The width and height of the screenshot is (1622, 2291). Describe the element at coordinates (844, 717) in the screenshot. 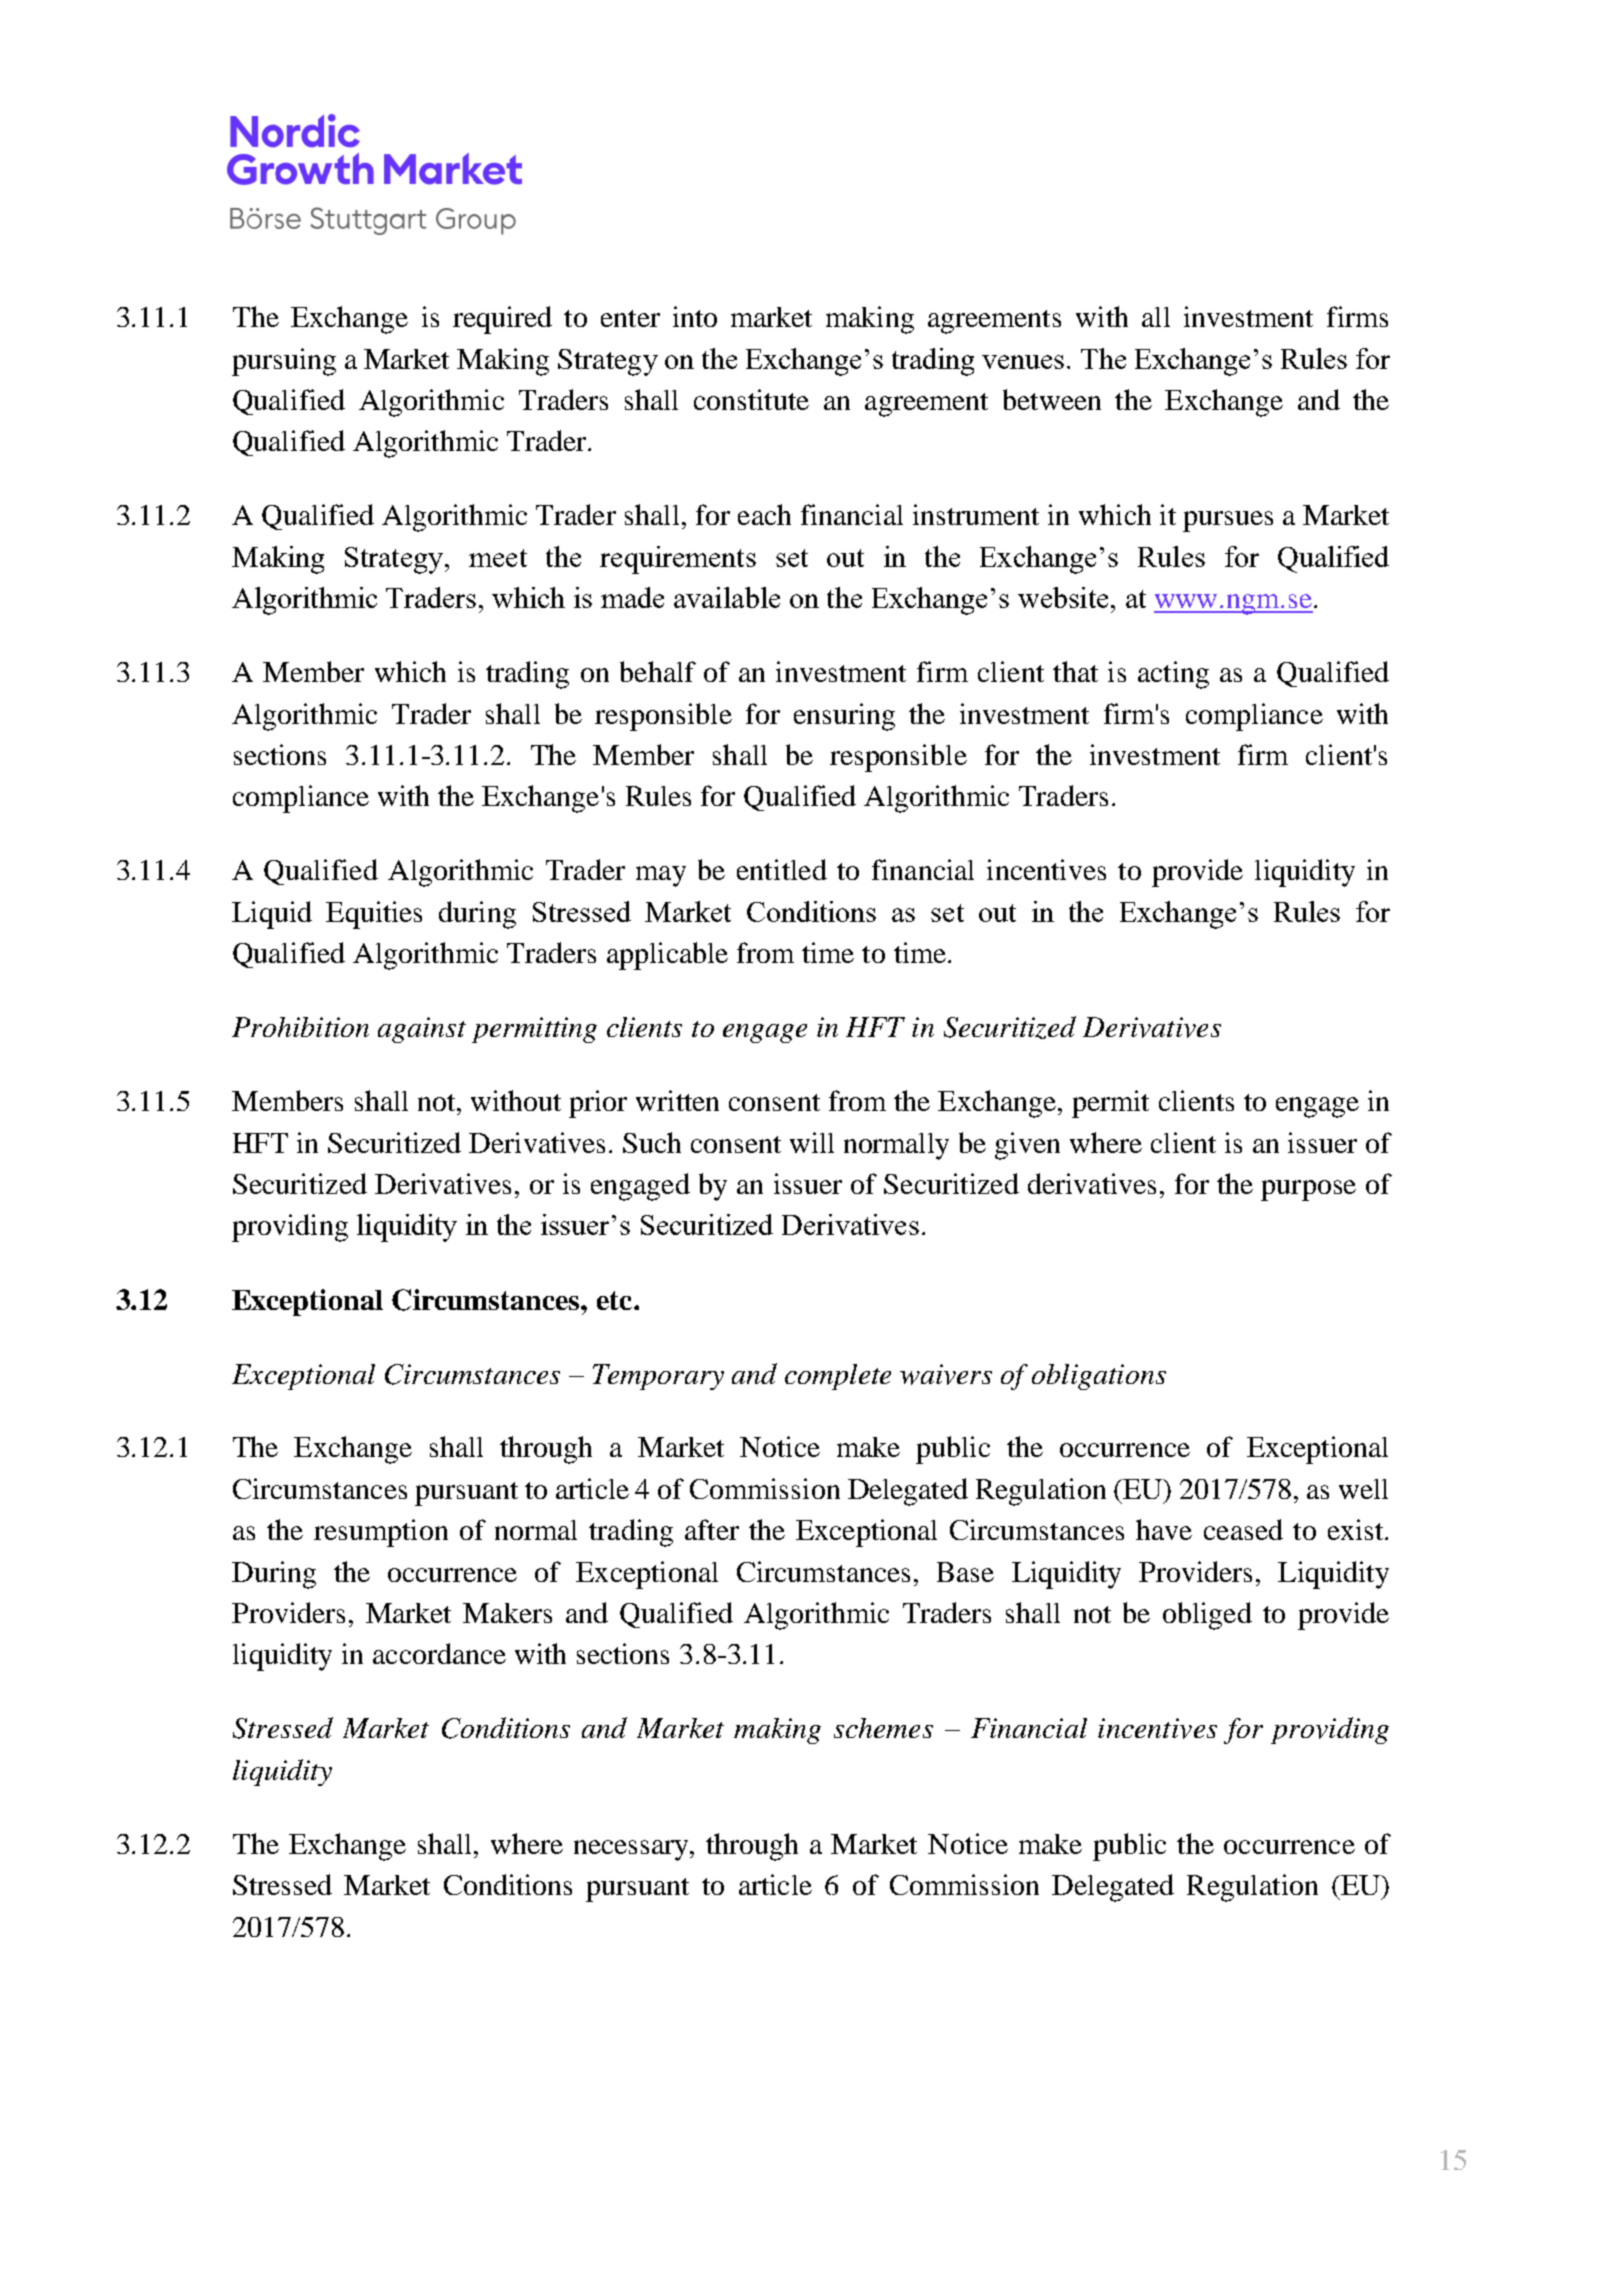

I see `ensuring` at that location.
